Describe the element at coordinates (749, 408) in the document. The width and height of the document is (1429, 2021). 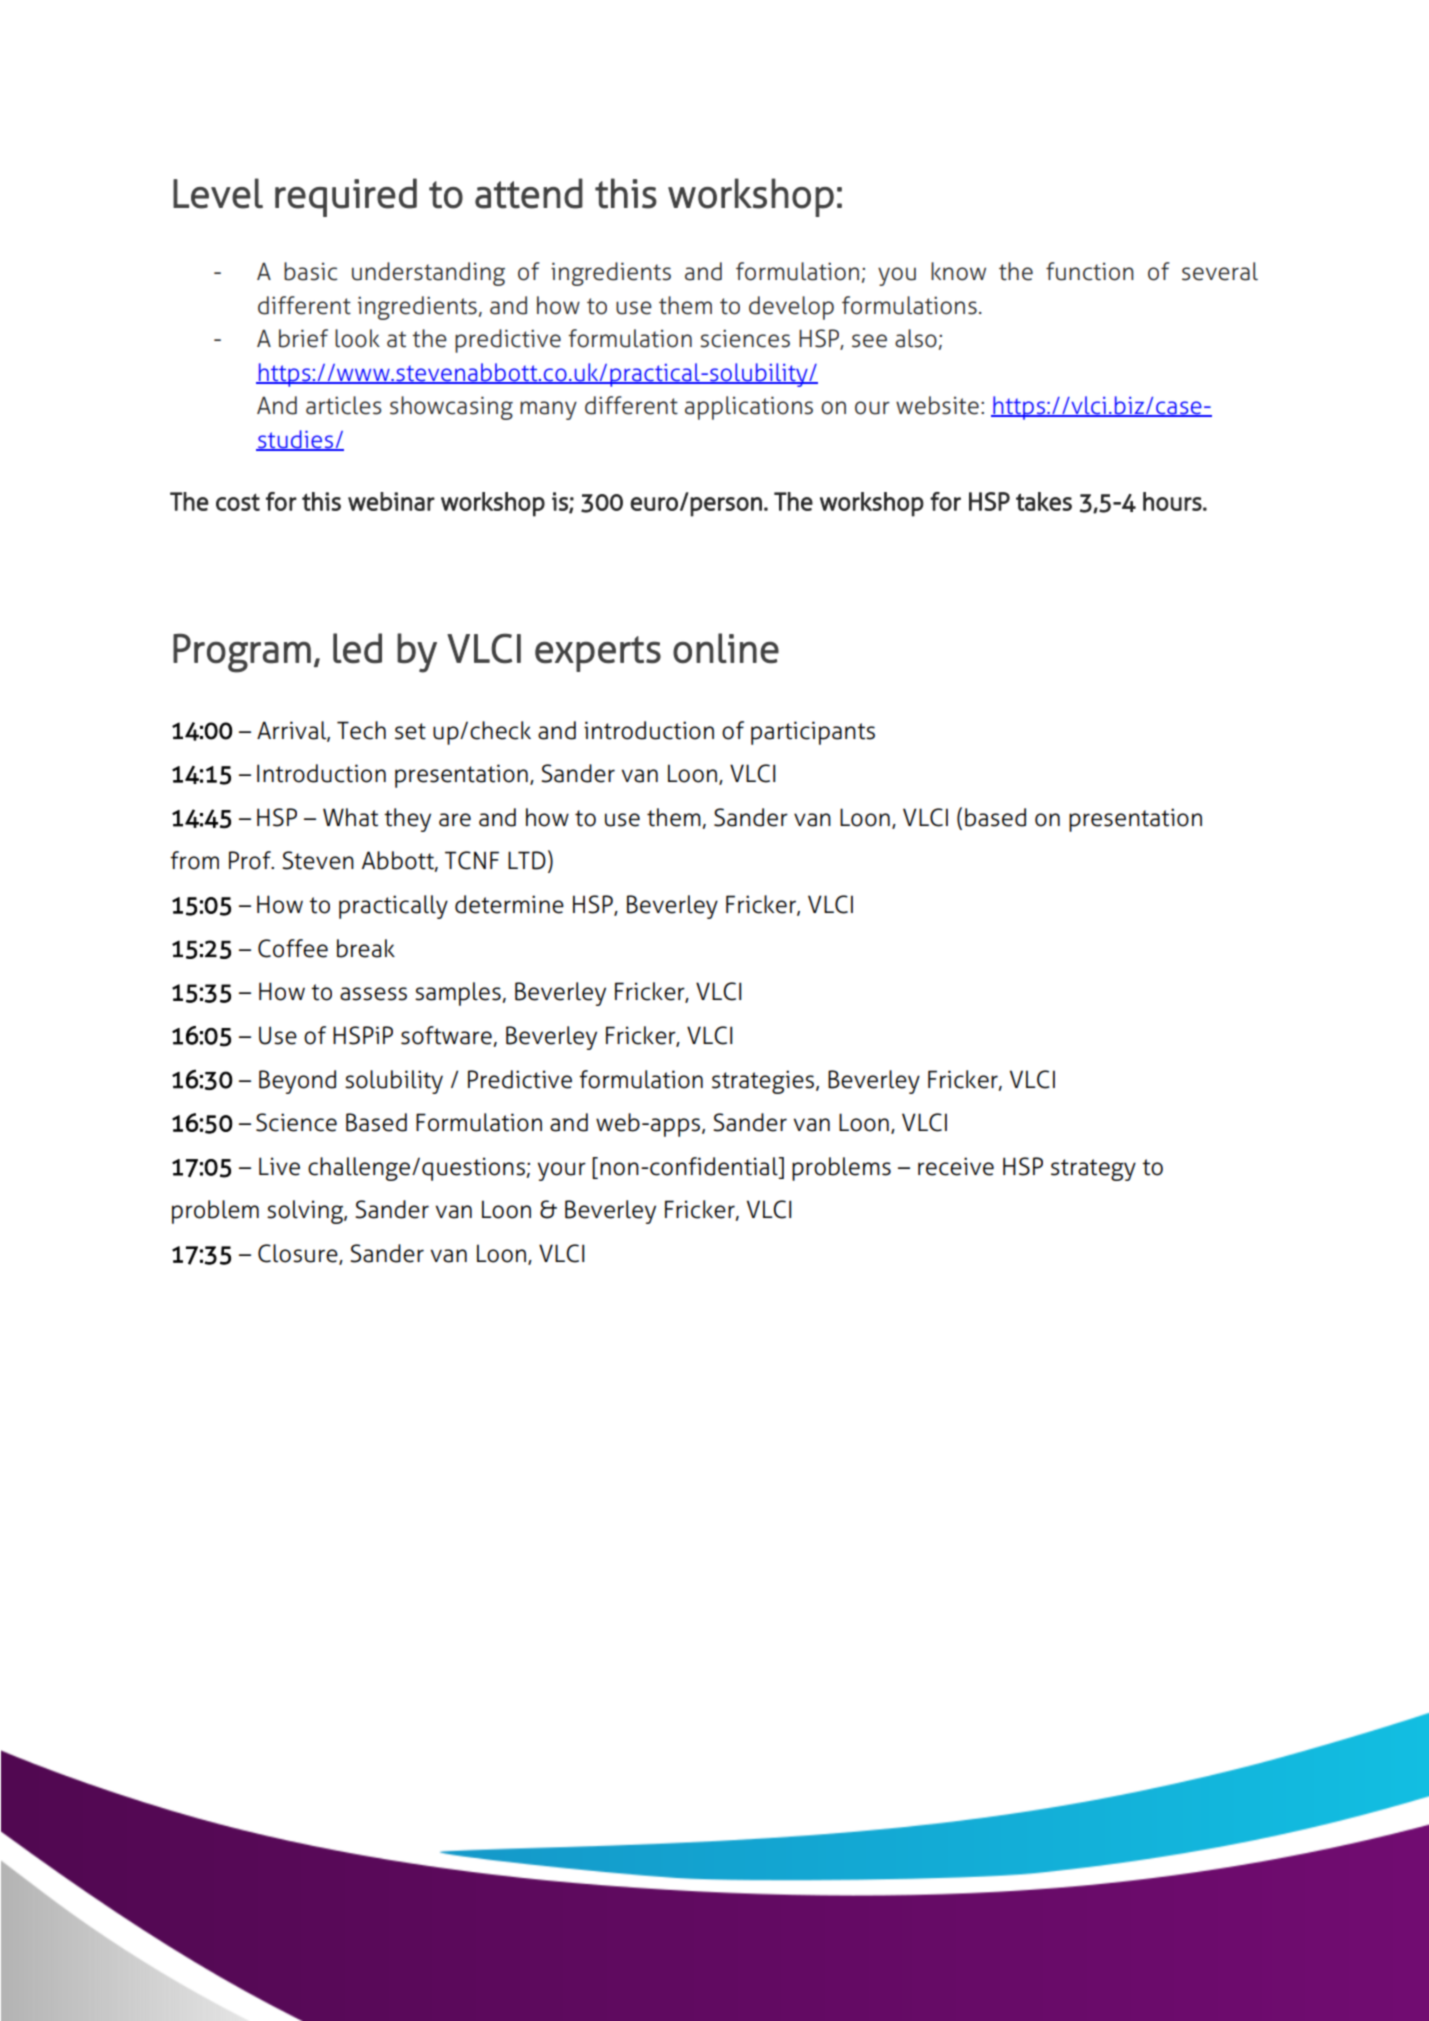
I see `applications` at that location.
